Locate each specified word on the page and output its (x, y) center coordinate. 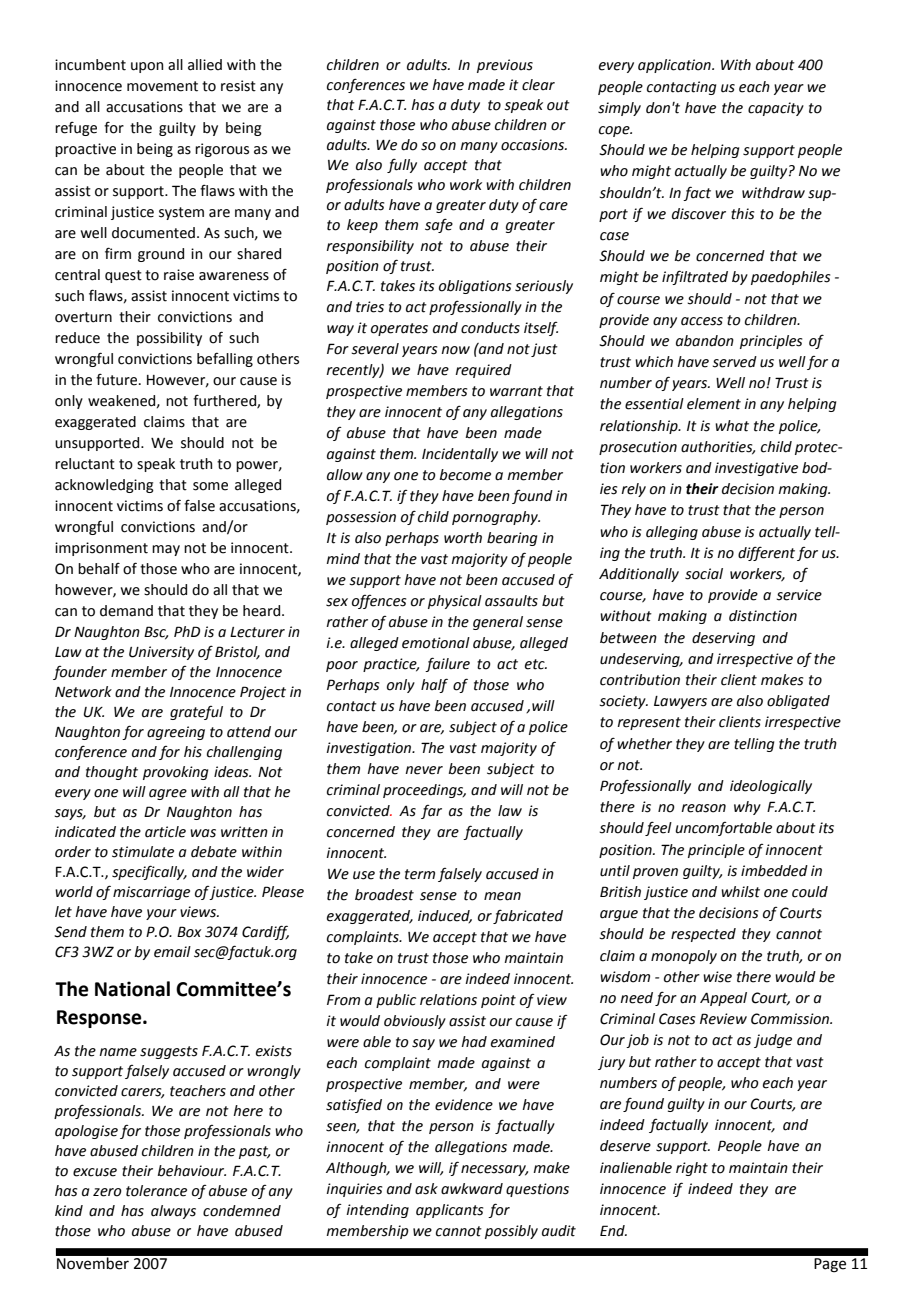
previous (505, 66)
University (161, 653)
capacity (776, 109)
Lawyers (680, 702)
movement (162, 86)
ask (426, 1189)
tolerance (156, 1191)
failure (447, 664)
